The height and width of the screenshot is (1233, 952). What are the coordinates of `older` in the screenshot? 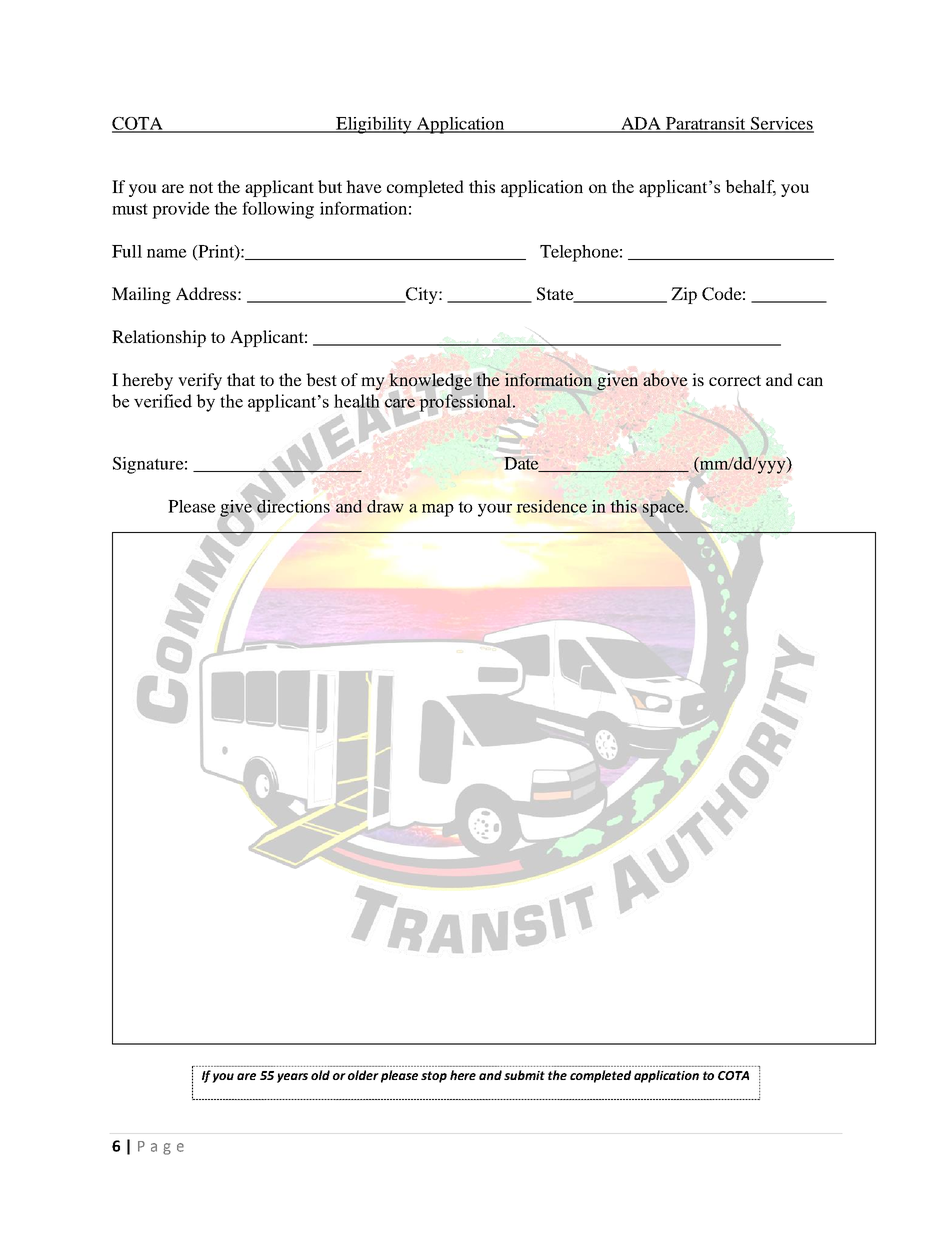 It's located at (363, 1075).
